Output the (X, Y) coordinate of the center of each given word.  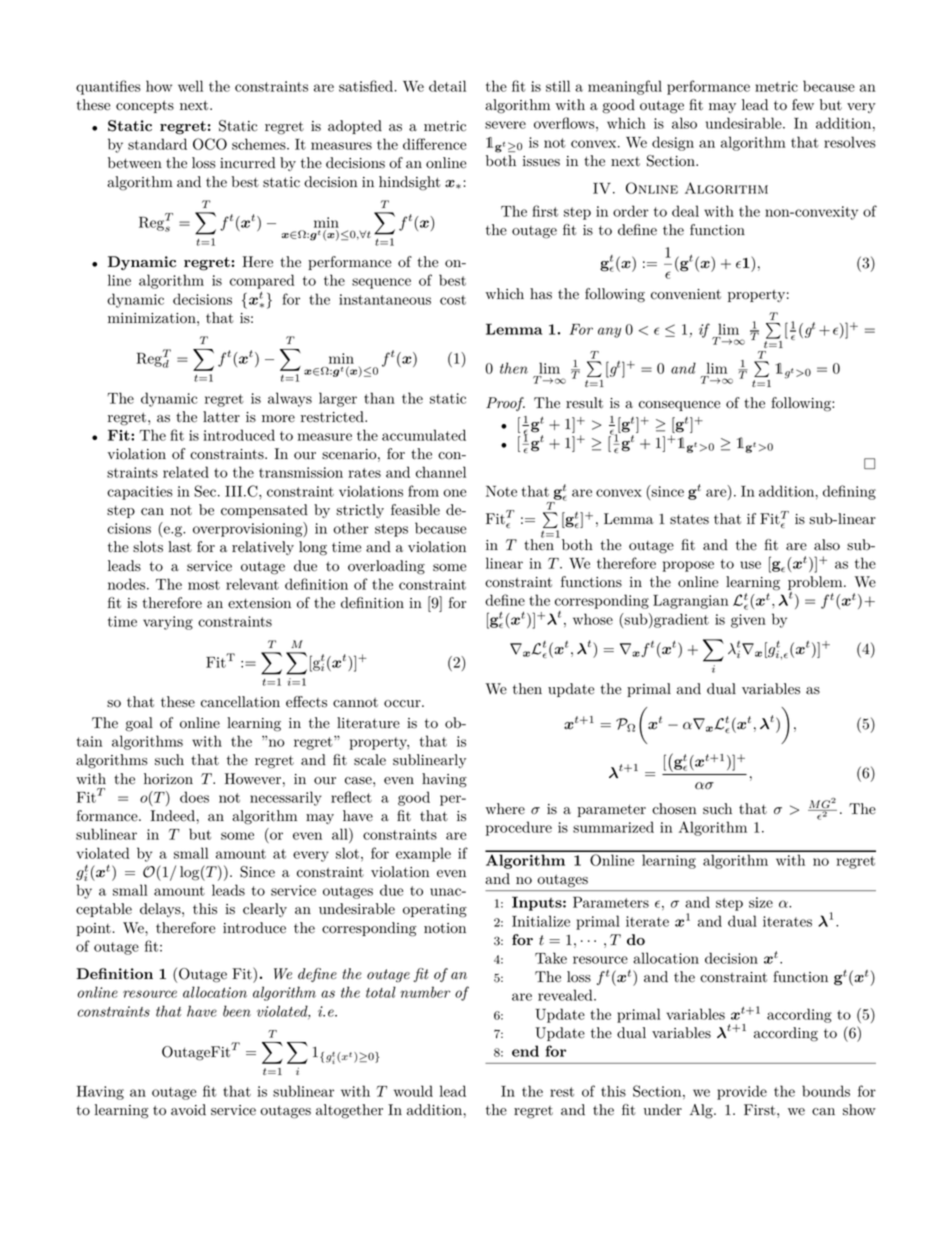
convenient (686, 294)
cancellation (240, 702)
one (454, 493)
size (761, 902)
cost (453, 300)
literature (368, 723)
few (803, 105)
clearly (265, 910)
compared (262, 281)
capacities (140, 493)
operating (435, 911)
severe (505, 125)
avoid (188, 1110)
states (689, 519)
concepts (145, 106)
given (748, 621)
